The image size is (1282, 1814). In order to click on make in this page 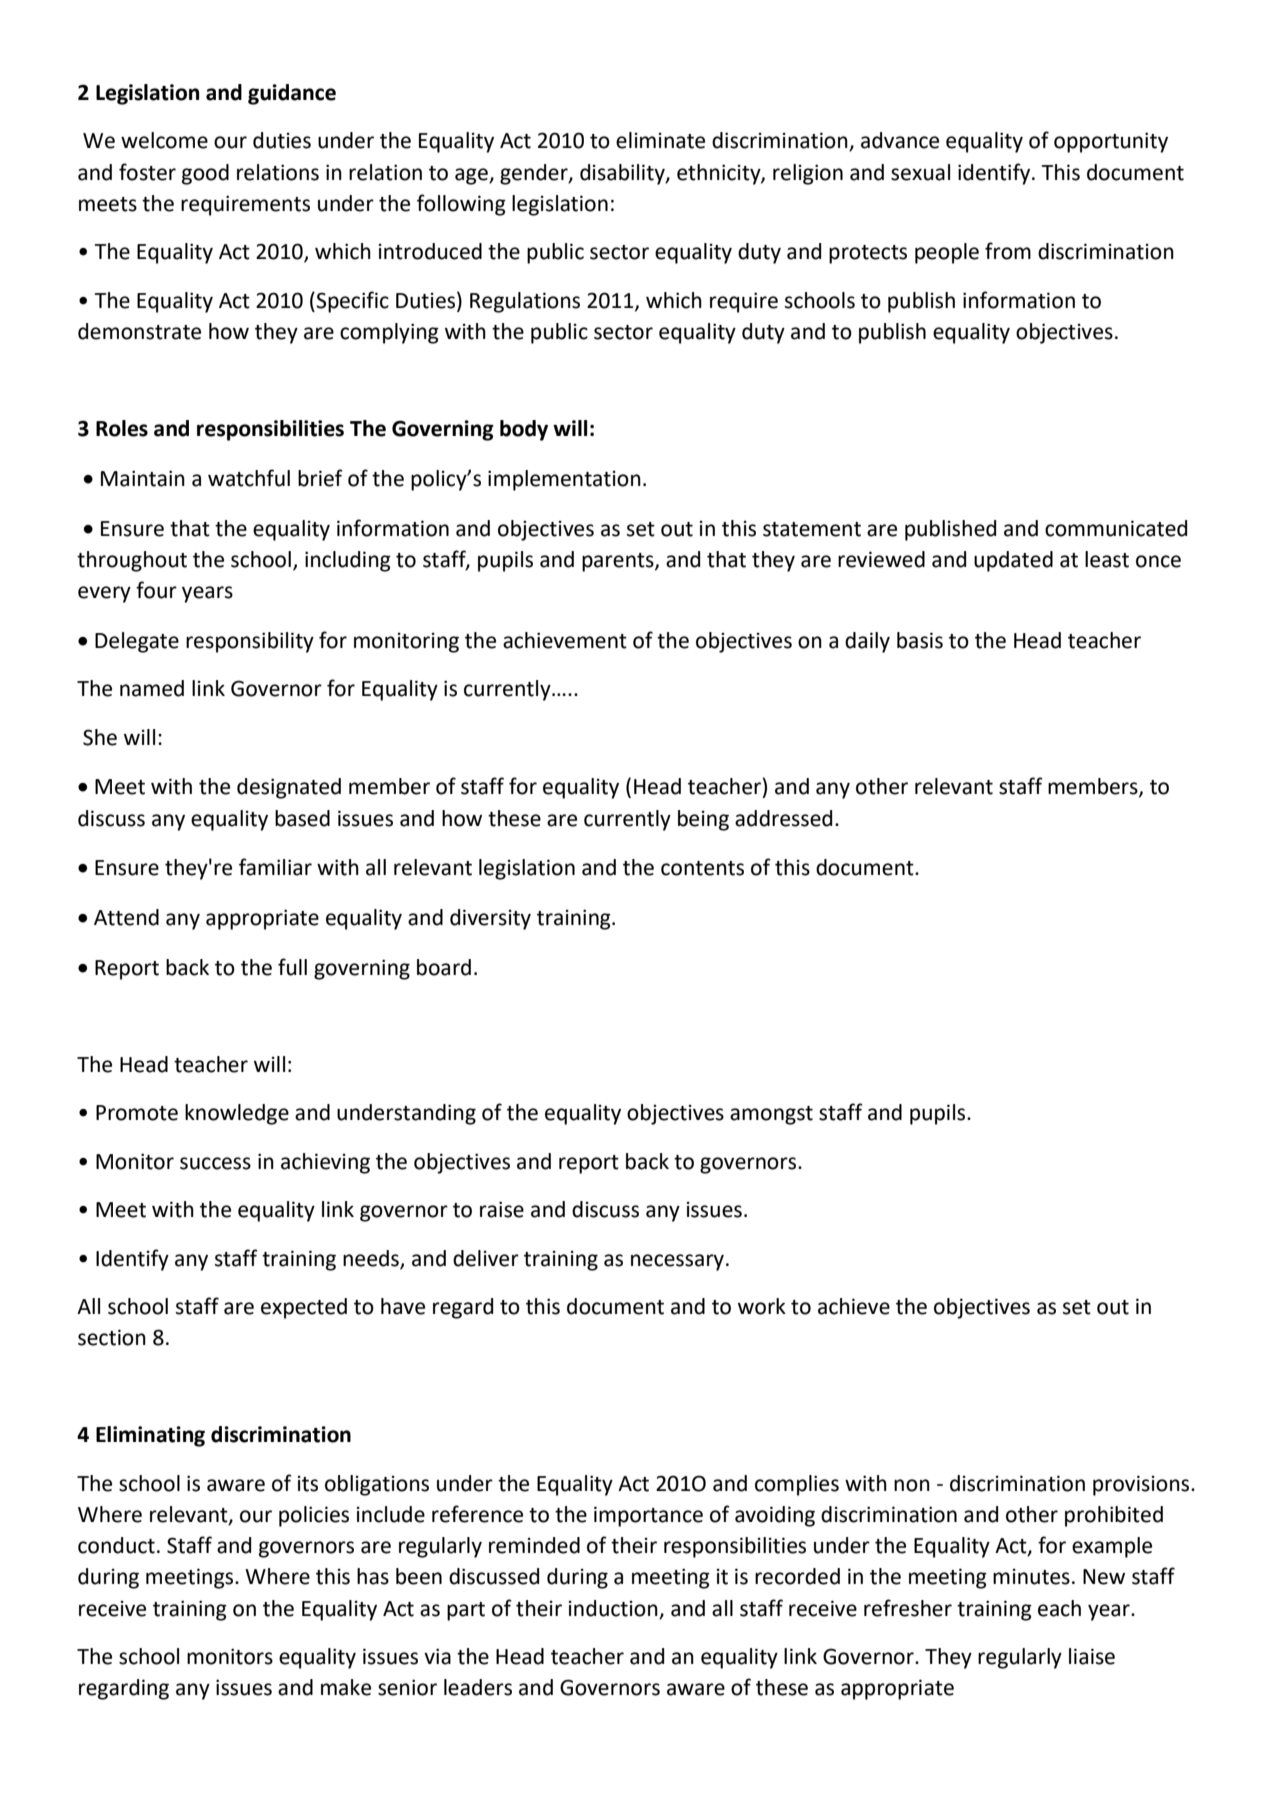, I will do `click(346, 1687)`.
